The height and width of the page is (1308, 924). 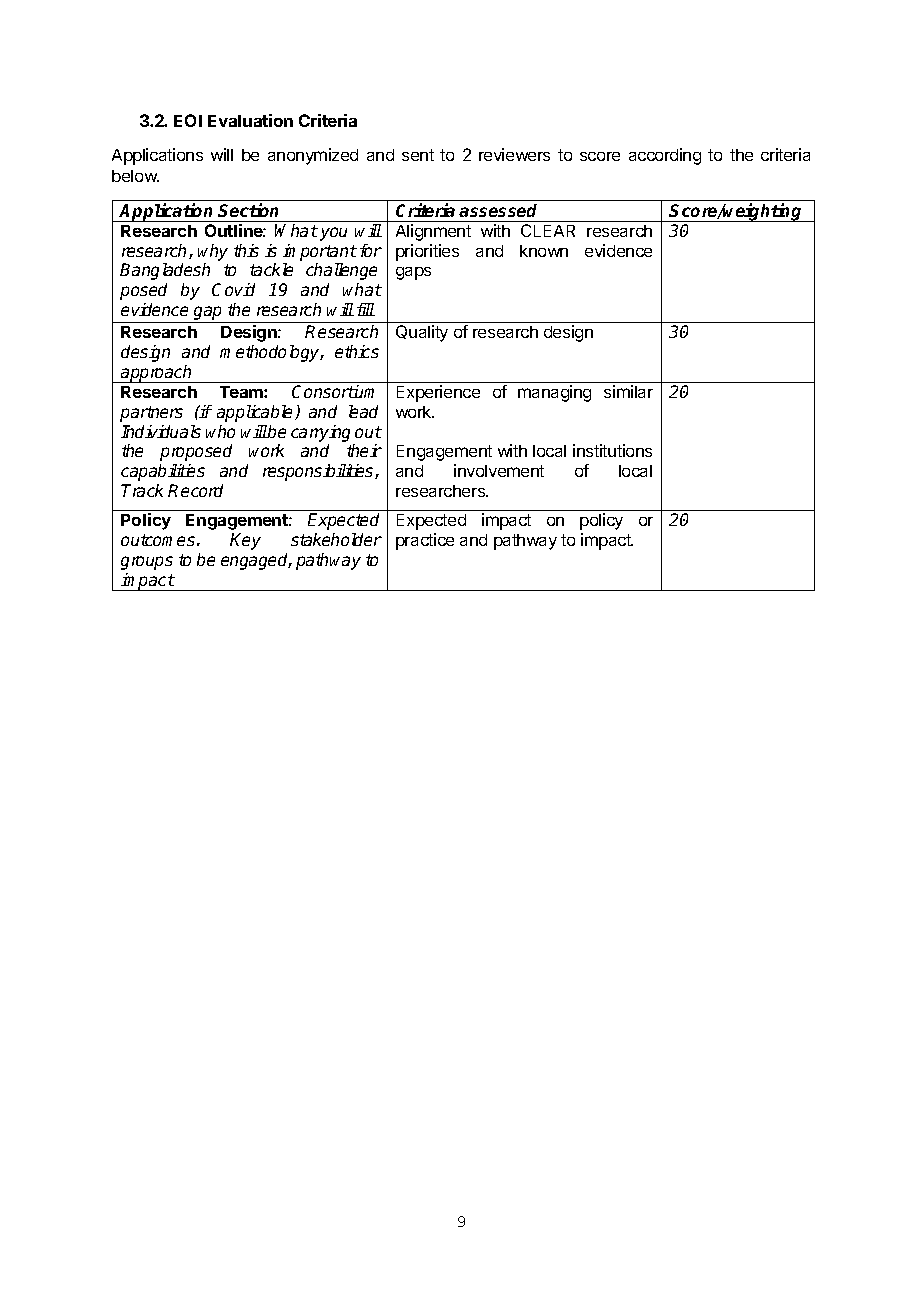 I want to click on why, so click(x=213, y=252).
